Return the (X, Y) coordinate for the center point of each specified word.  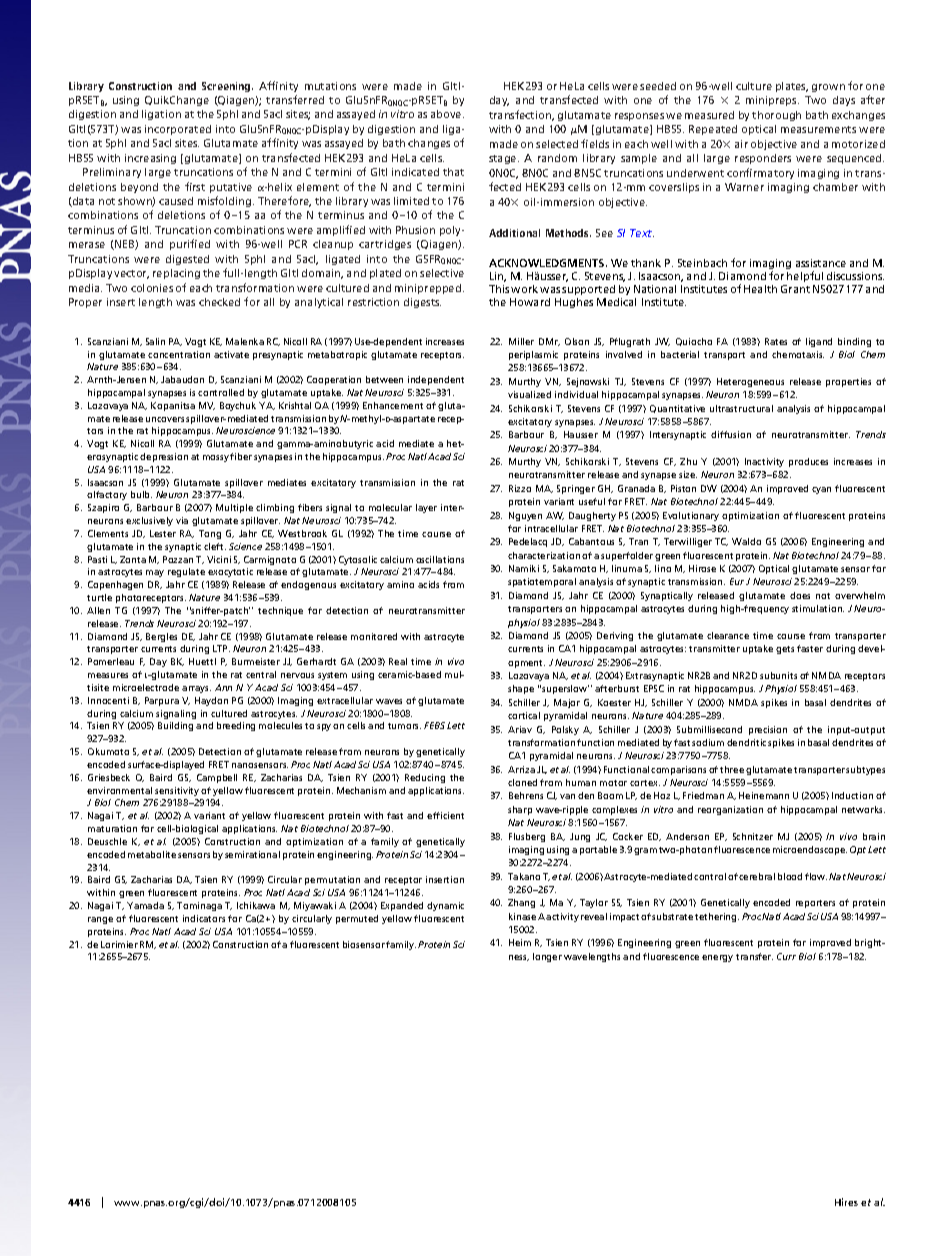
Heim (520, 942)
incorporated (178, 130)
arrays (196, 689)
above (447, 114)
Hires (846, 1202)
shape (521, 689)
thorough (776, 116)
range (100, 920)
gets (785, 650)
